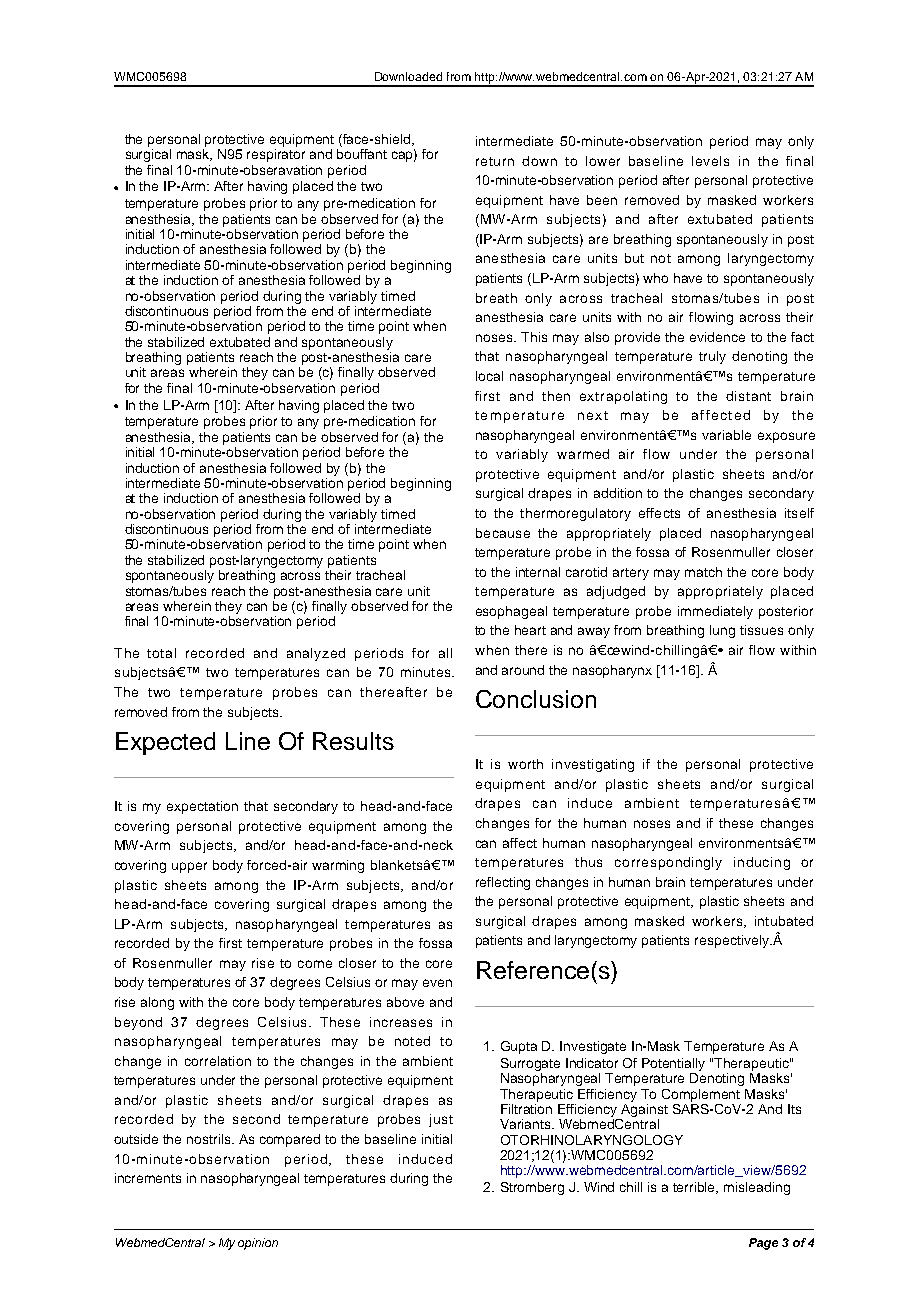  I want to click on respirator, so click(276, 155).
